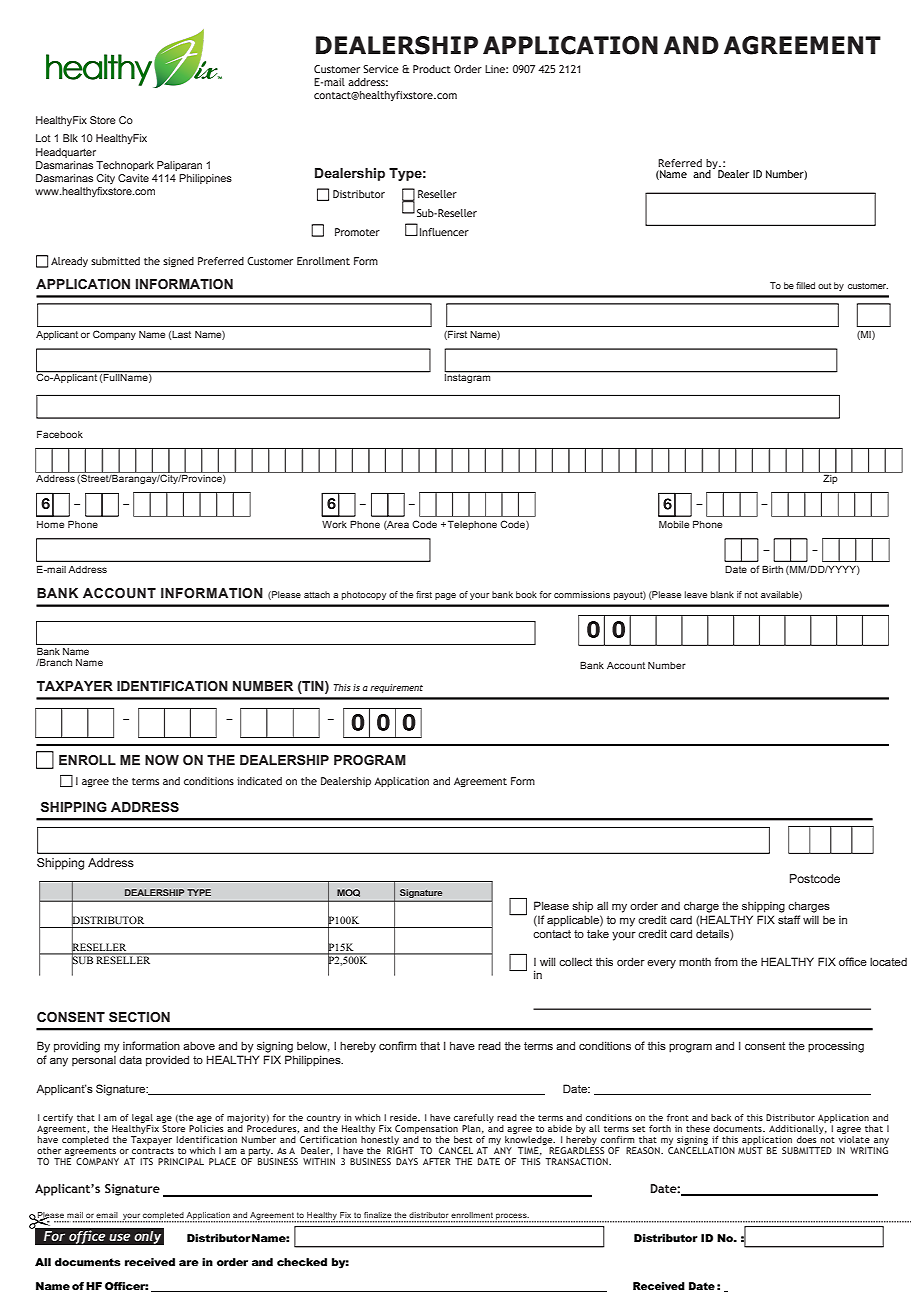 Image resolution: width=924 pixels, height=1308 pixels. I want to click on SECTION, so click(139, 1017).
